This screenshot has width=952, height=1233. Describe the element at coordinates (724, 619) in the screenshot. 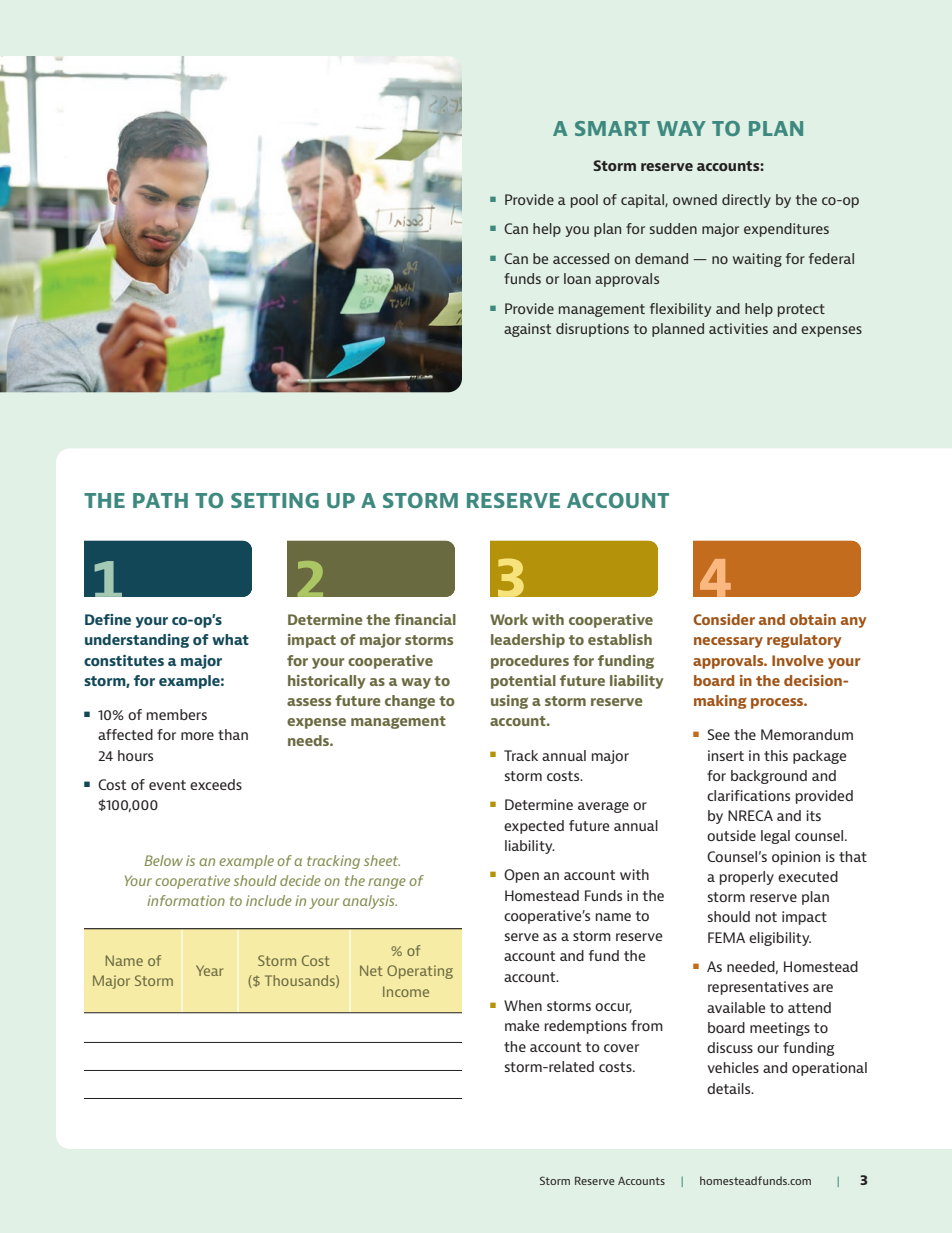

I see `Consider` at that location.
